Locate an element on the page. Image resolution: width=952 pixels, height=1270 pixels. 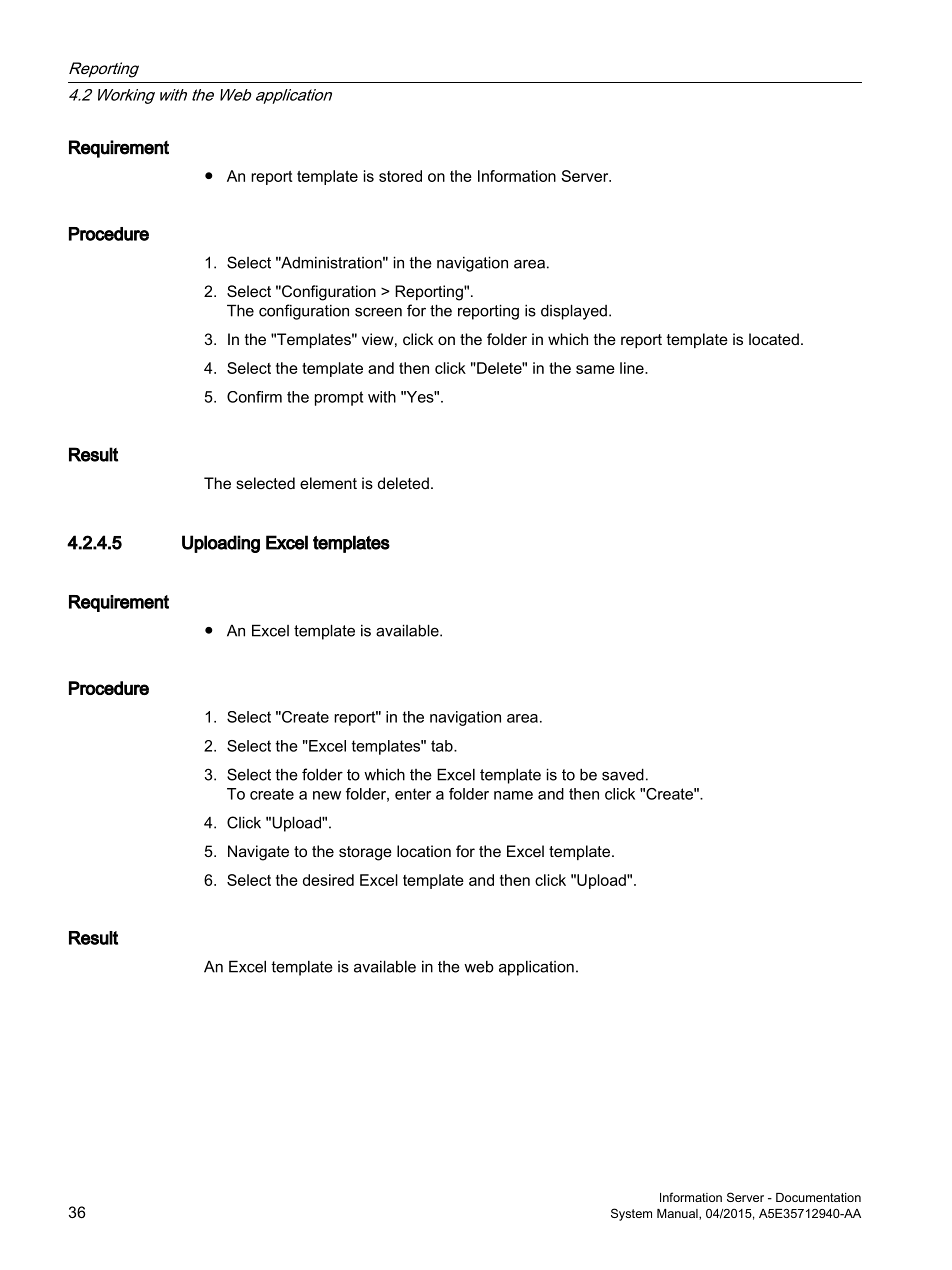
saved is located at coordinates (623, 774).
